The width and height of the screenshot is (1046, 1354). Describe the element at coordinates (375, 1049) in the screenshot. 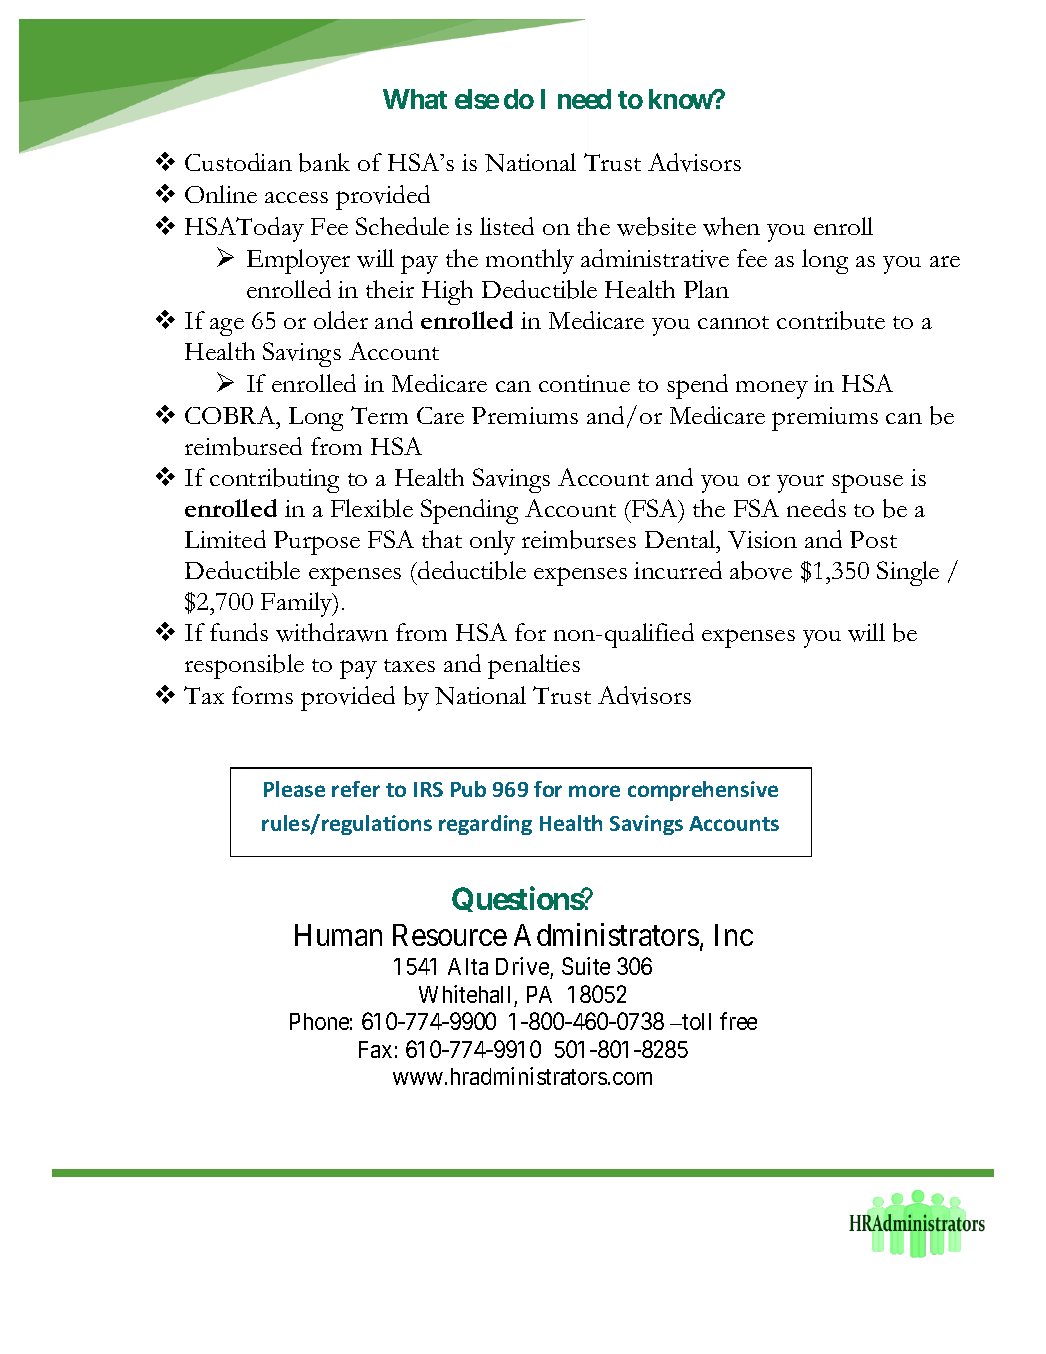

I see `Fax` at that location.
